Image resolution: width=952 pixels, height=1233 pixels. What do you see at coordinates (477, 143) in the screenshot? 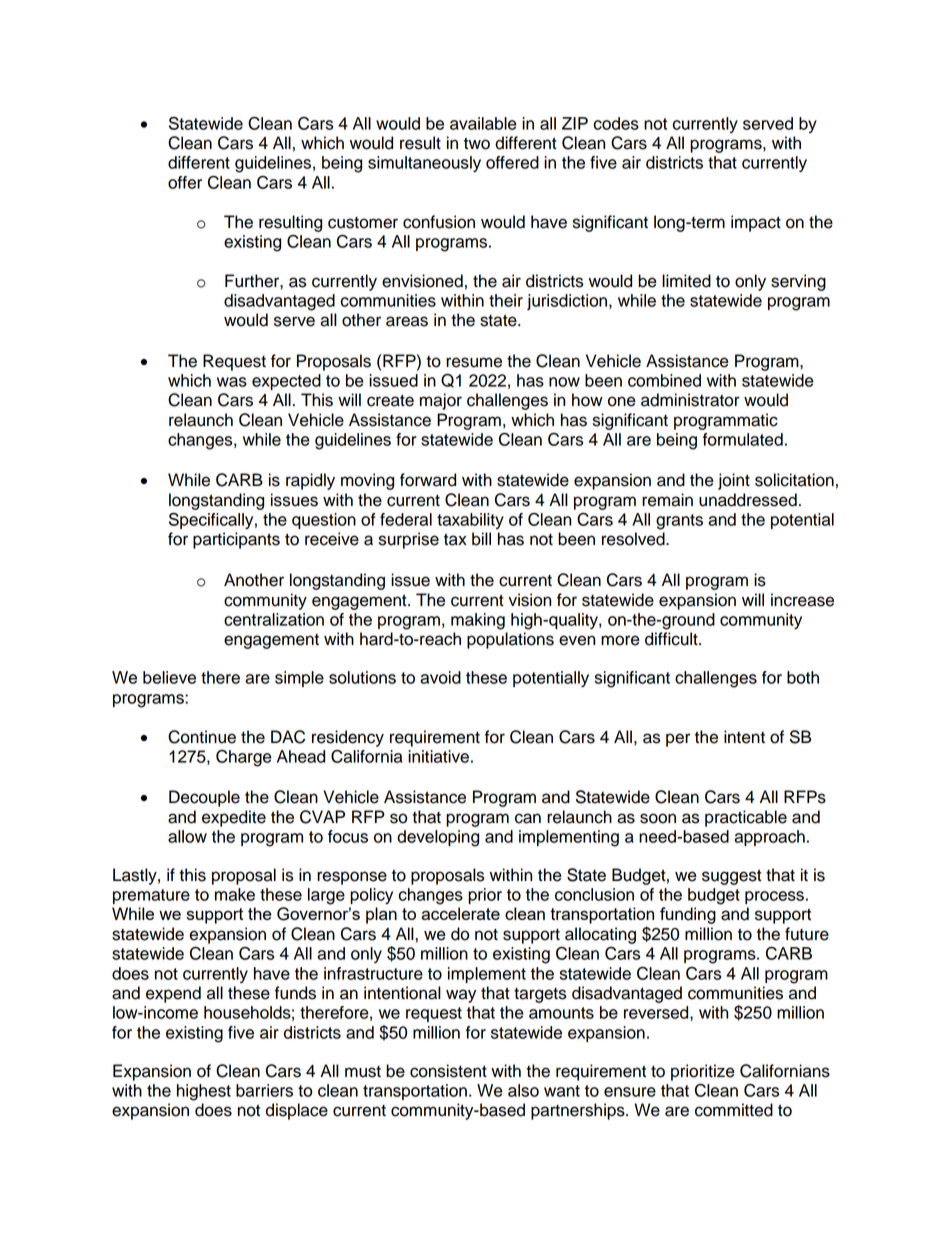
I see `two` at bounding box center [477, 143].
